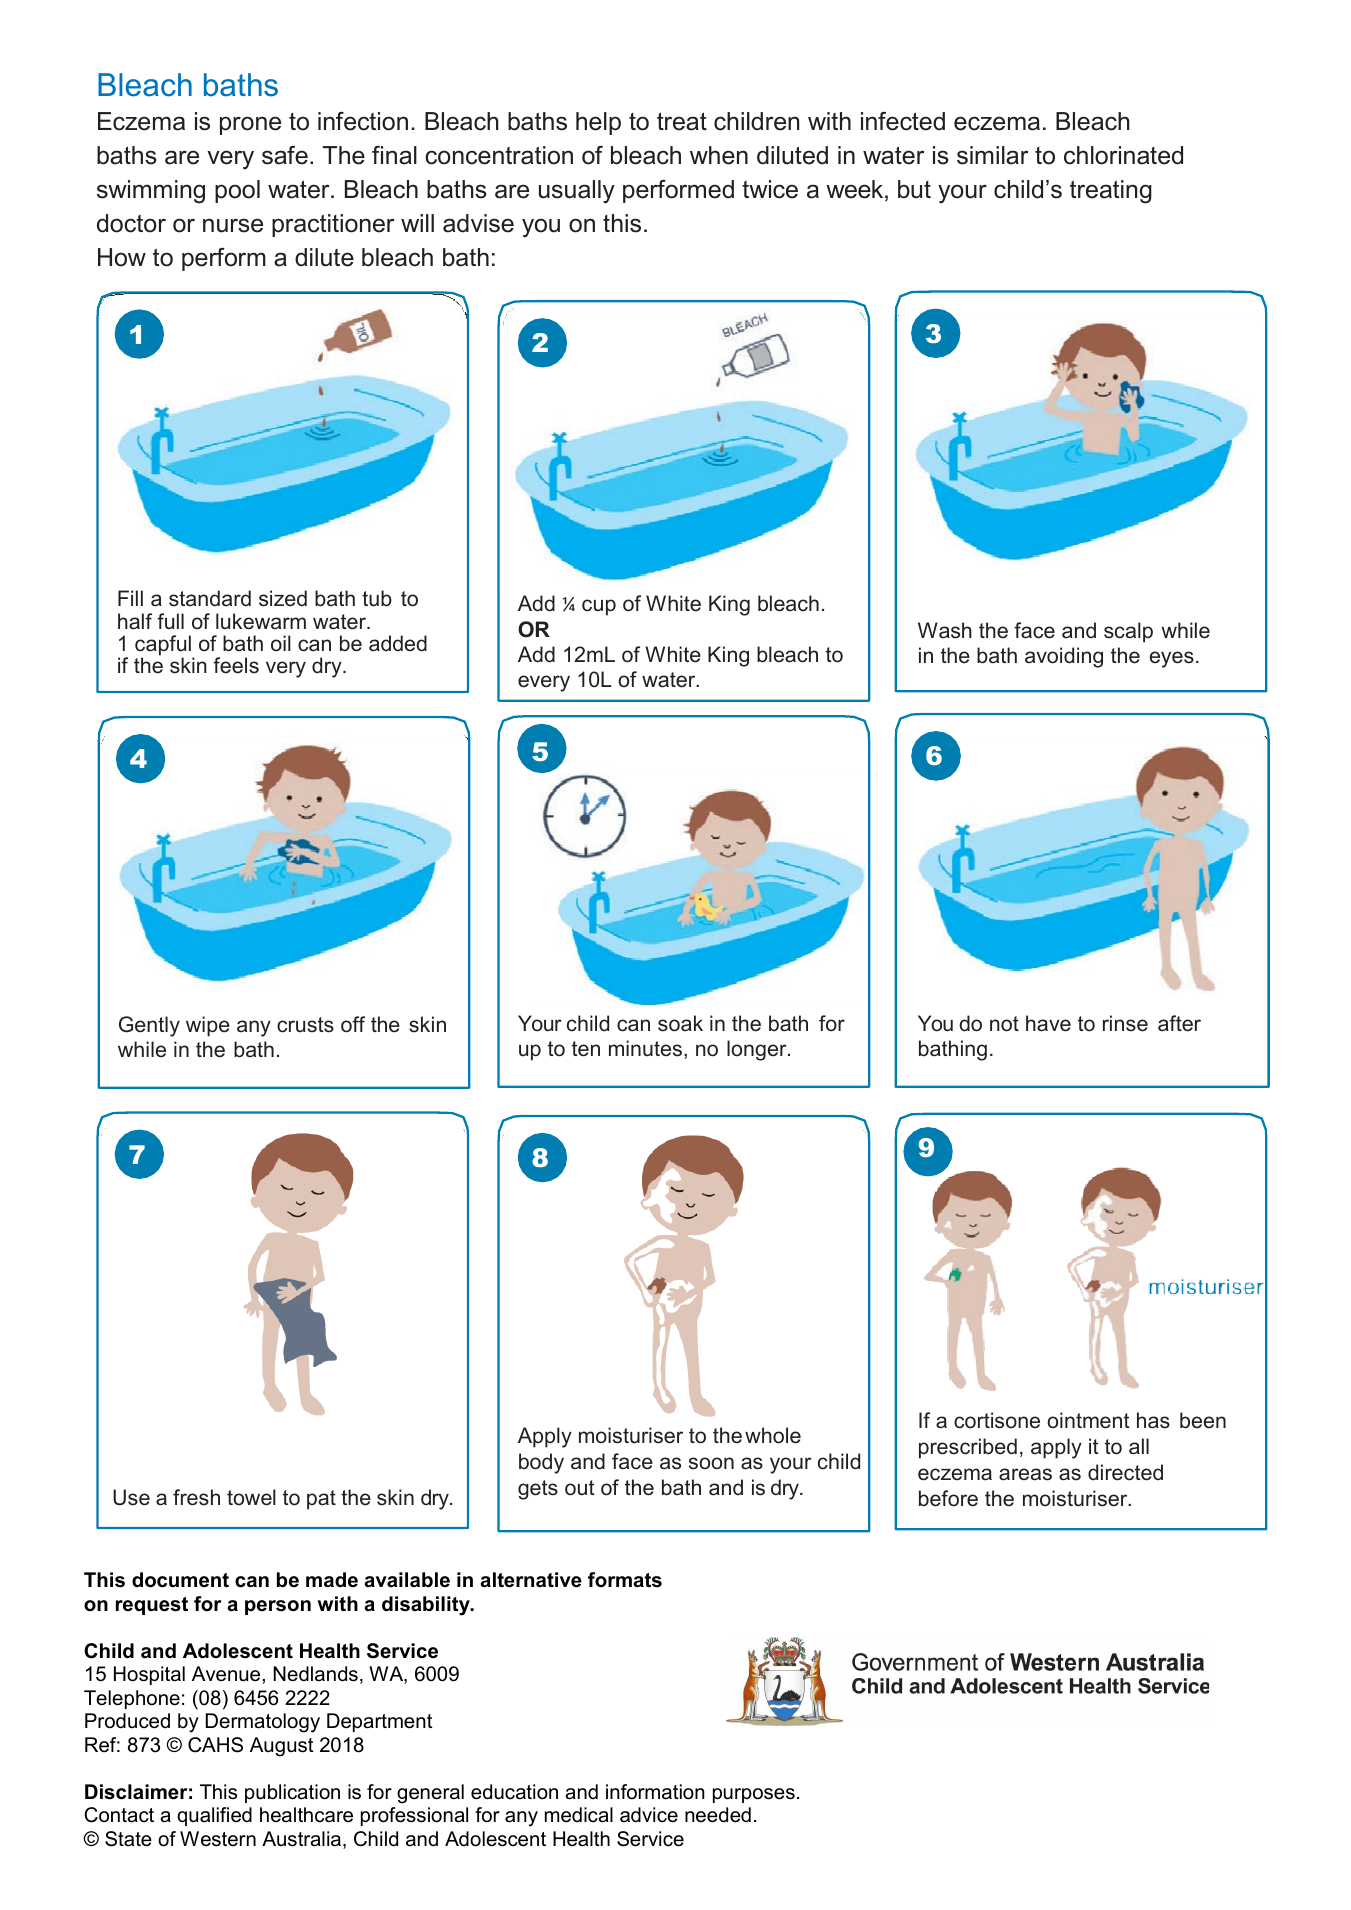 The height and width of the image is (1910, 1351). Describe the element at coordinates (1025, 1474) in the image. I see `areas` at that location.
